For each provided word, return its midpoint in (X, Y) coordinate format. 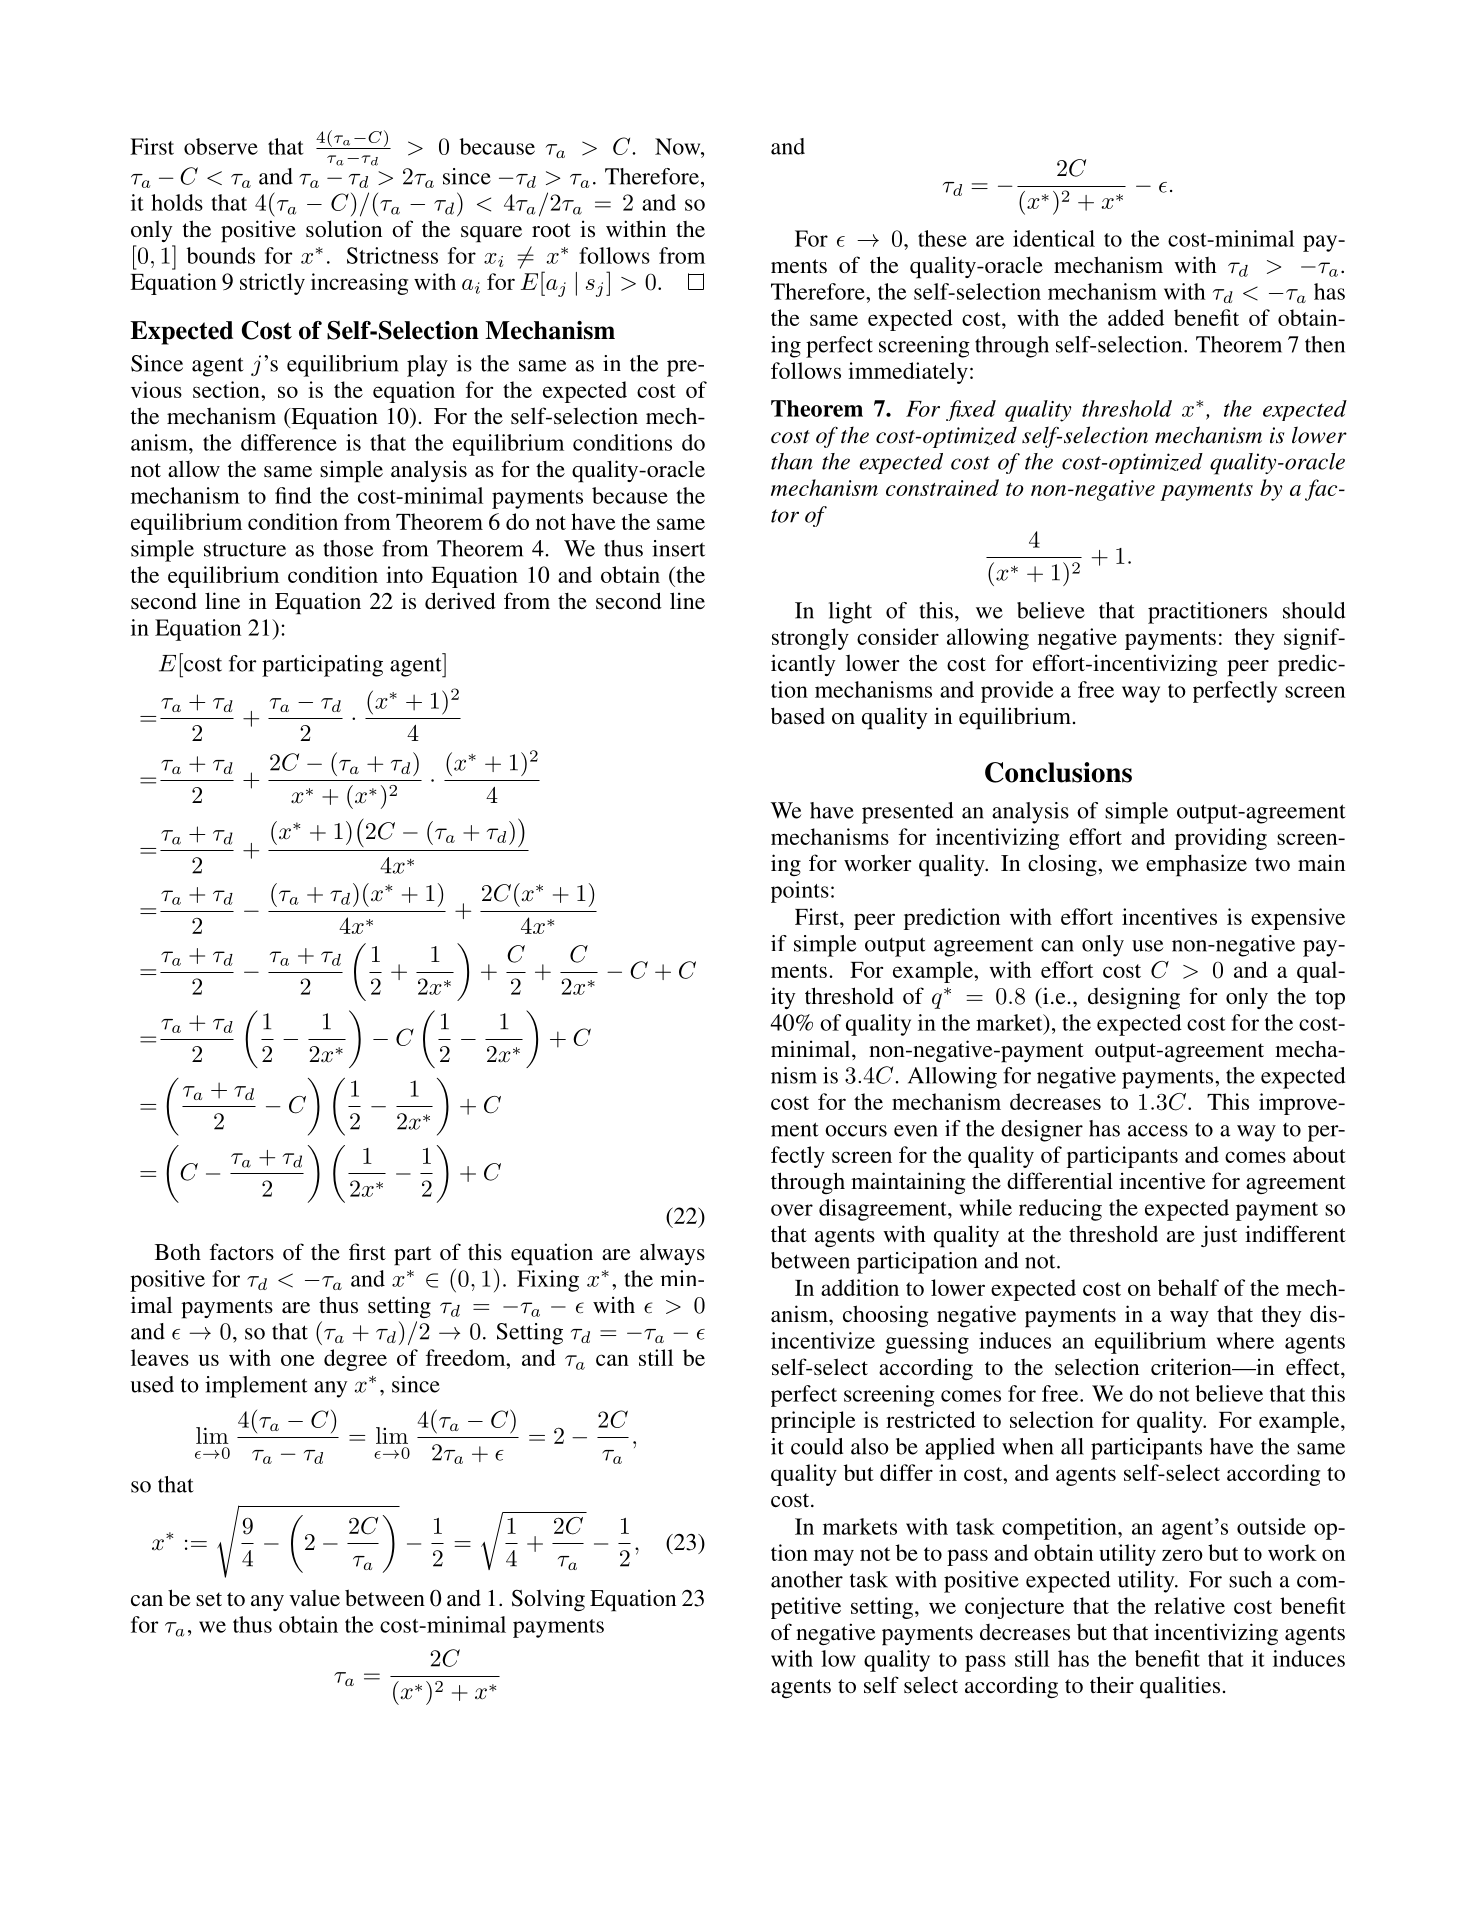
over (792, 1210)
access (1158, 1131)
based (798, 715)
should (1314, 610)
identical (1054, 238)
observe (221, 146)
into (404, 574)
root (551, 230)
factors (242, 1251)
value (314, 1598)
